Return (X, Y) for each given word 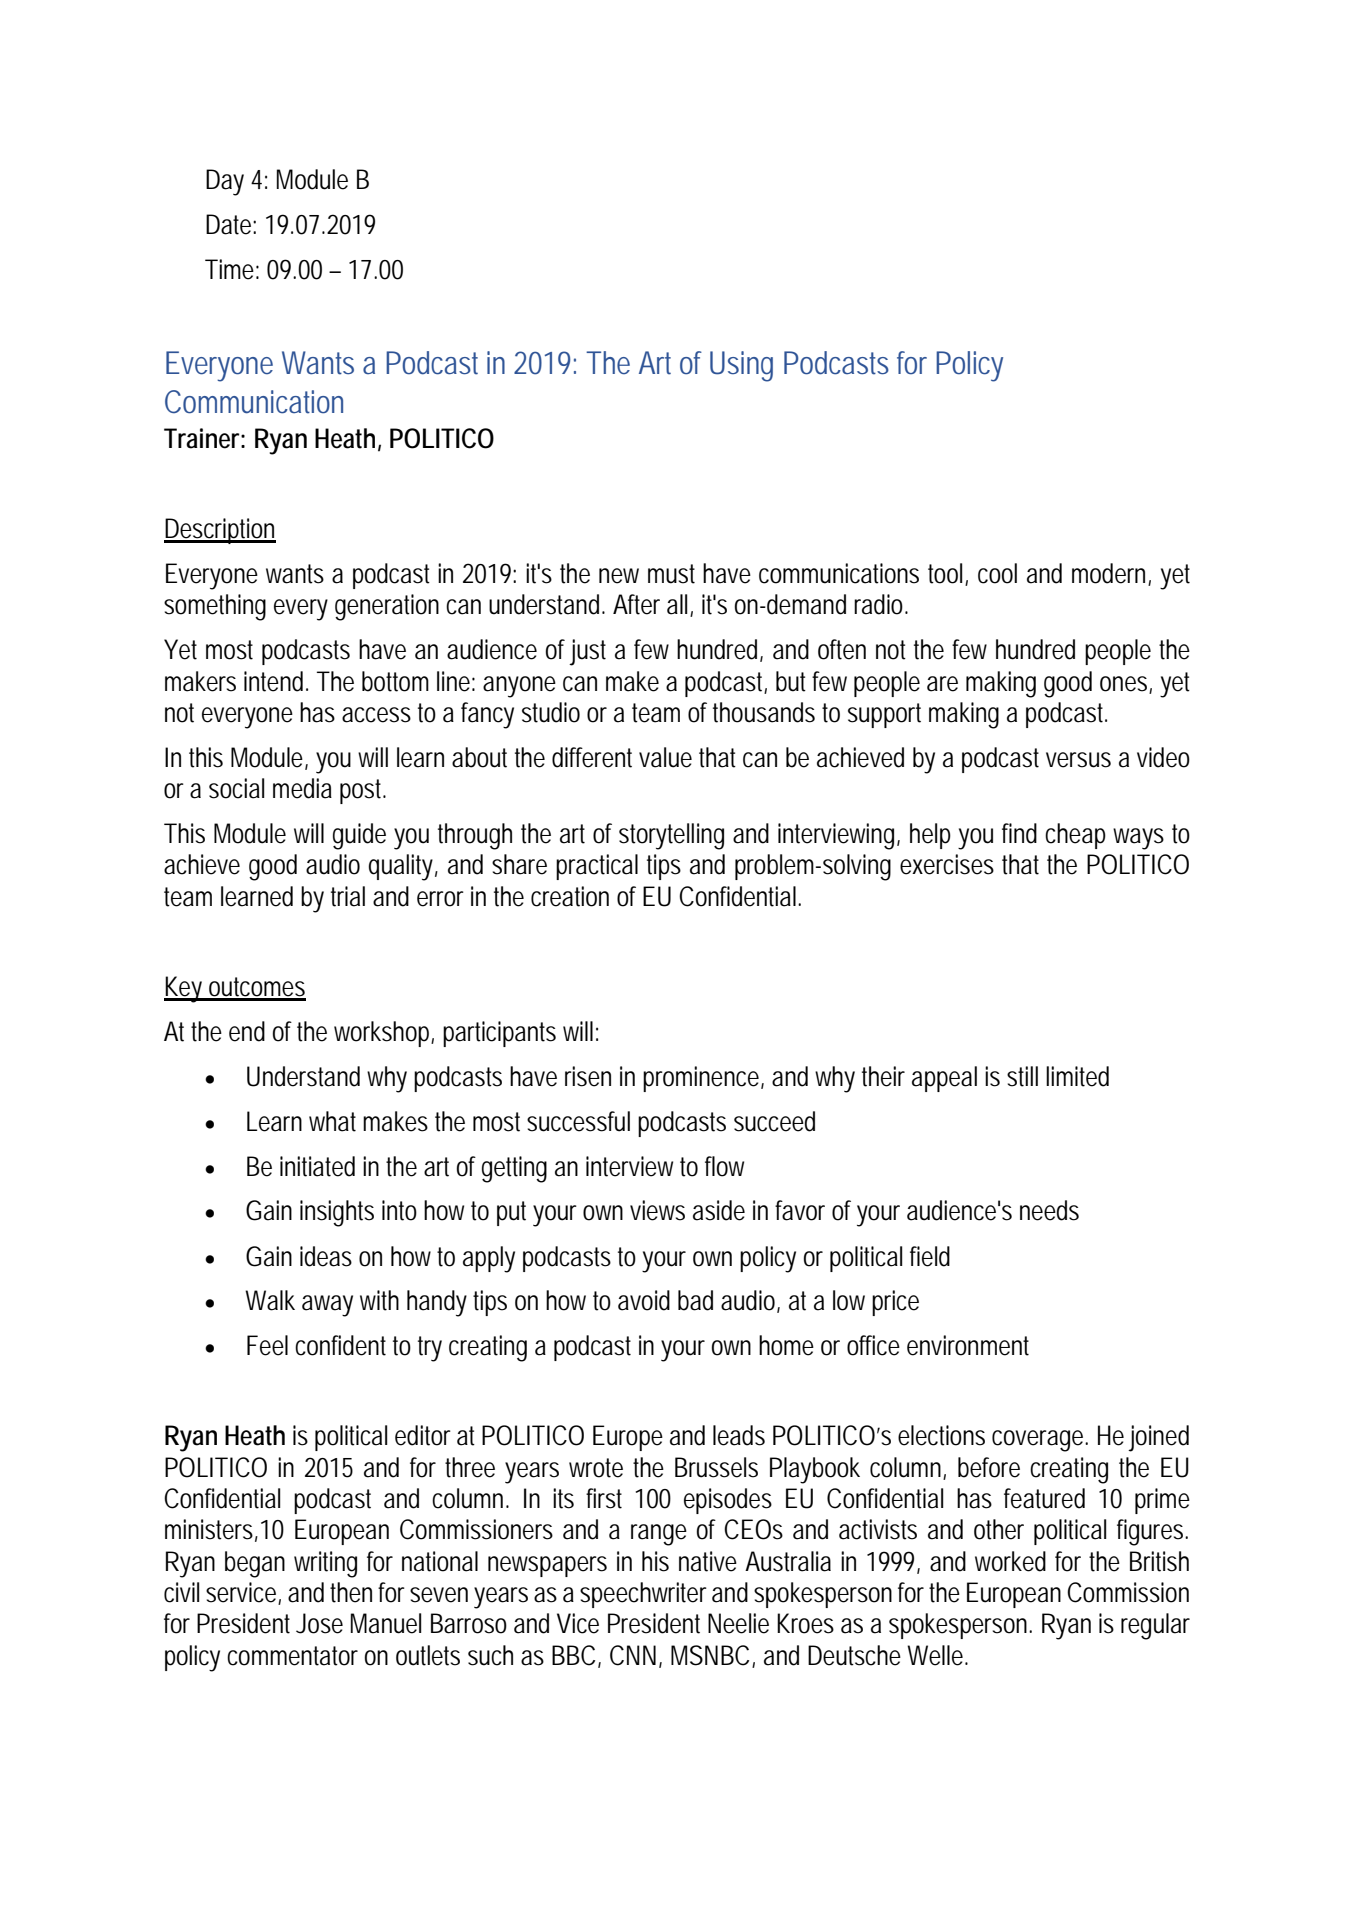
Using (741, 366)
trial (348, 896)
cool (997, 573)
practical (597, 867)
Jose (319, 1623)
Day (225, 182)
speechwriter (643, 1595)
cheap (1075, 836)
